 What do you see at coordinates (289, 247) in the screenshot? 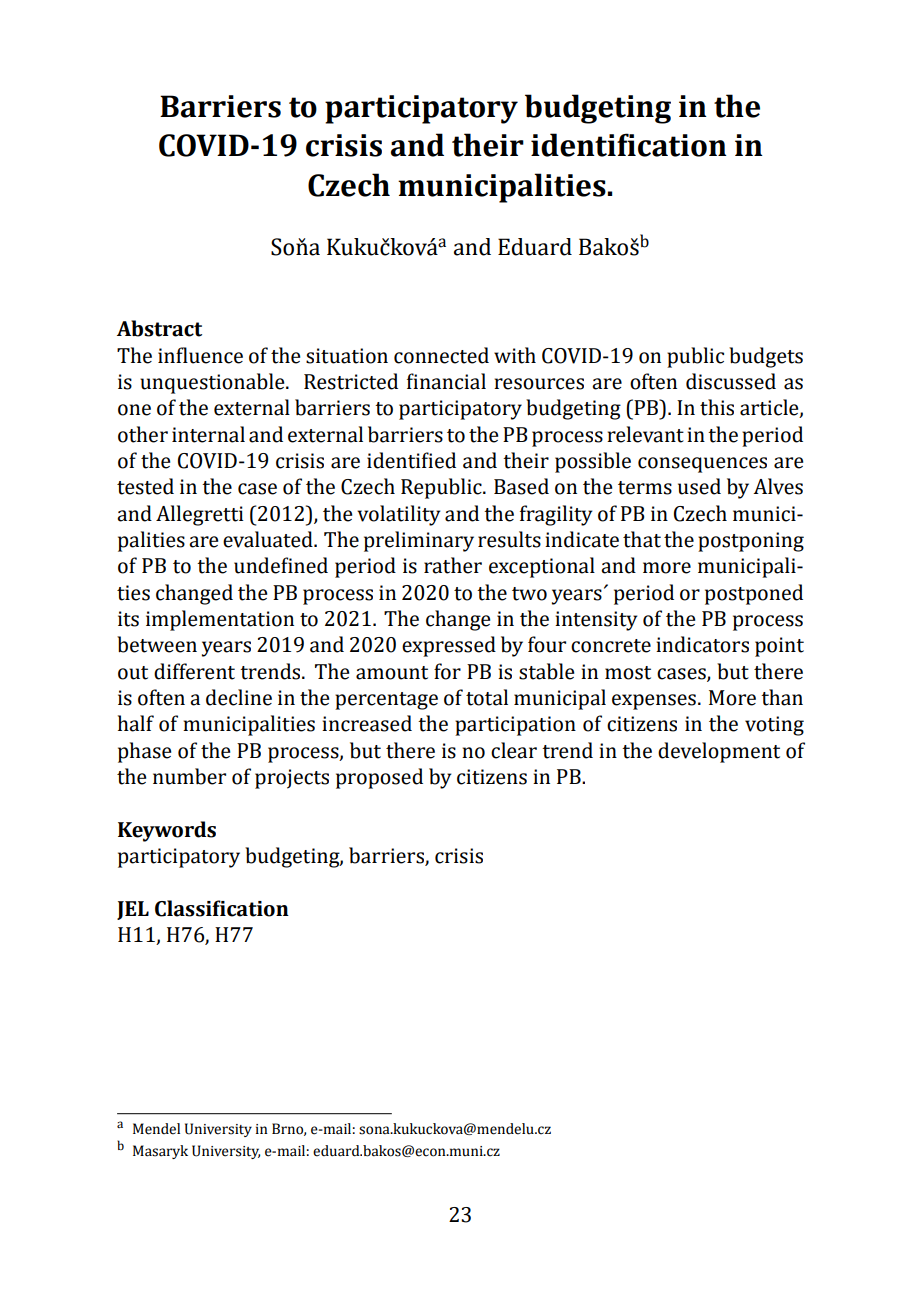
I see `Son` at bounding box center [289, 247].
